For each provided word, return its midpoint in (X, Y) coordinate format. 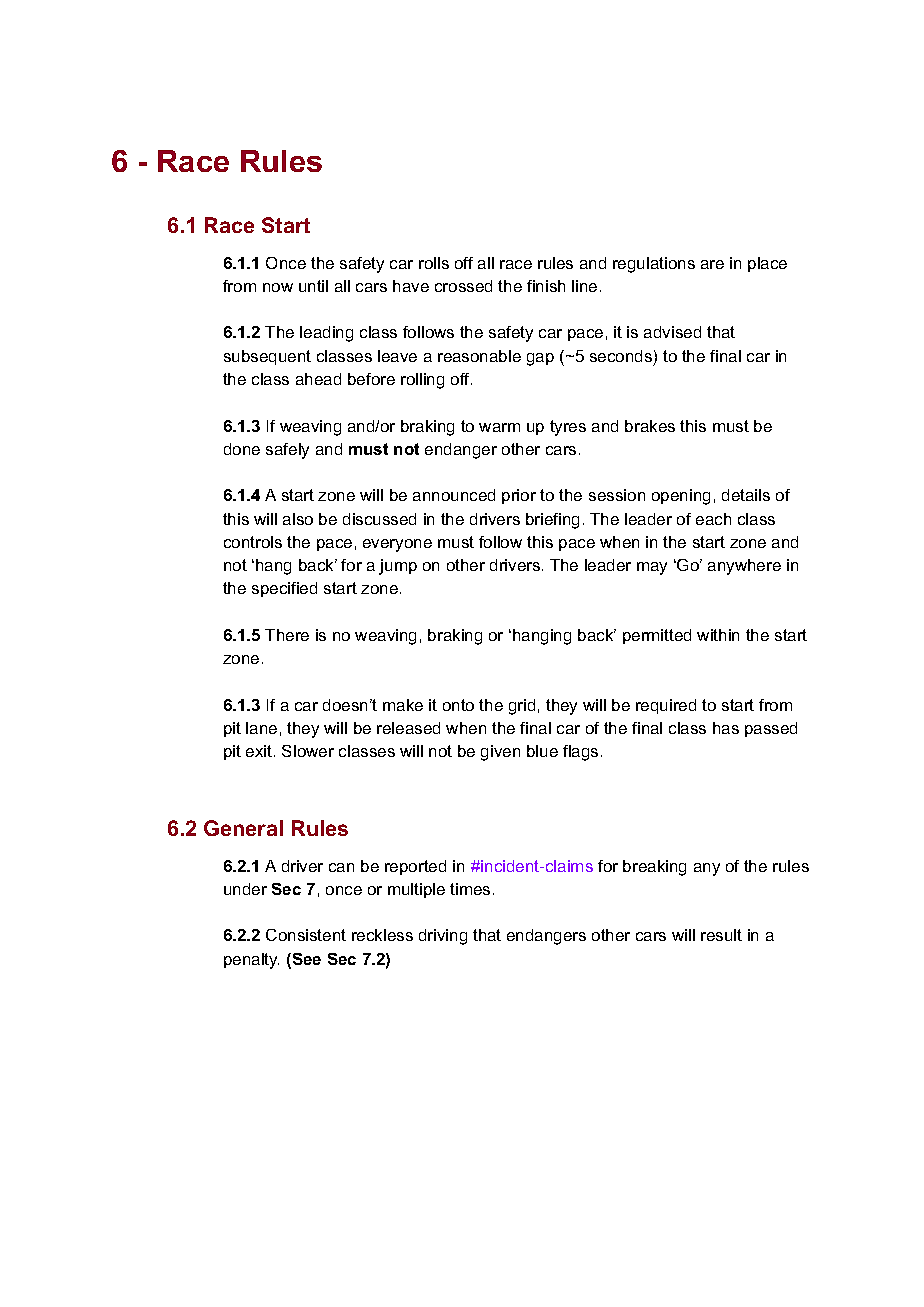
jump (398, 567)
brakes (650, 426)
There (287, 635)
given (500, 753)
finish (546, 286)
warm (499, 427)
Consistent (306, 935)
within (718, 635)
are (712, 264)
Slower (308, 751)
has (726, 728)
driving (443, 937)
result (721, 935)
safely (287, 451)
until (313, 286)
